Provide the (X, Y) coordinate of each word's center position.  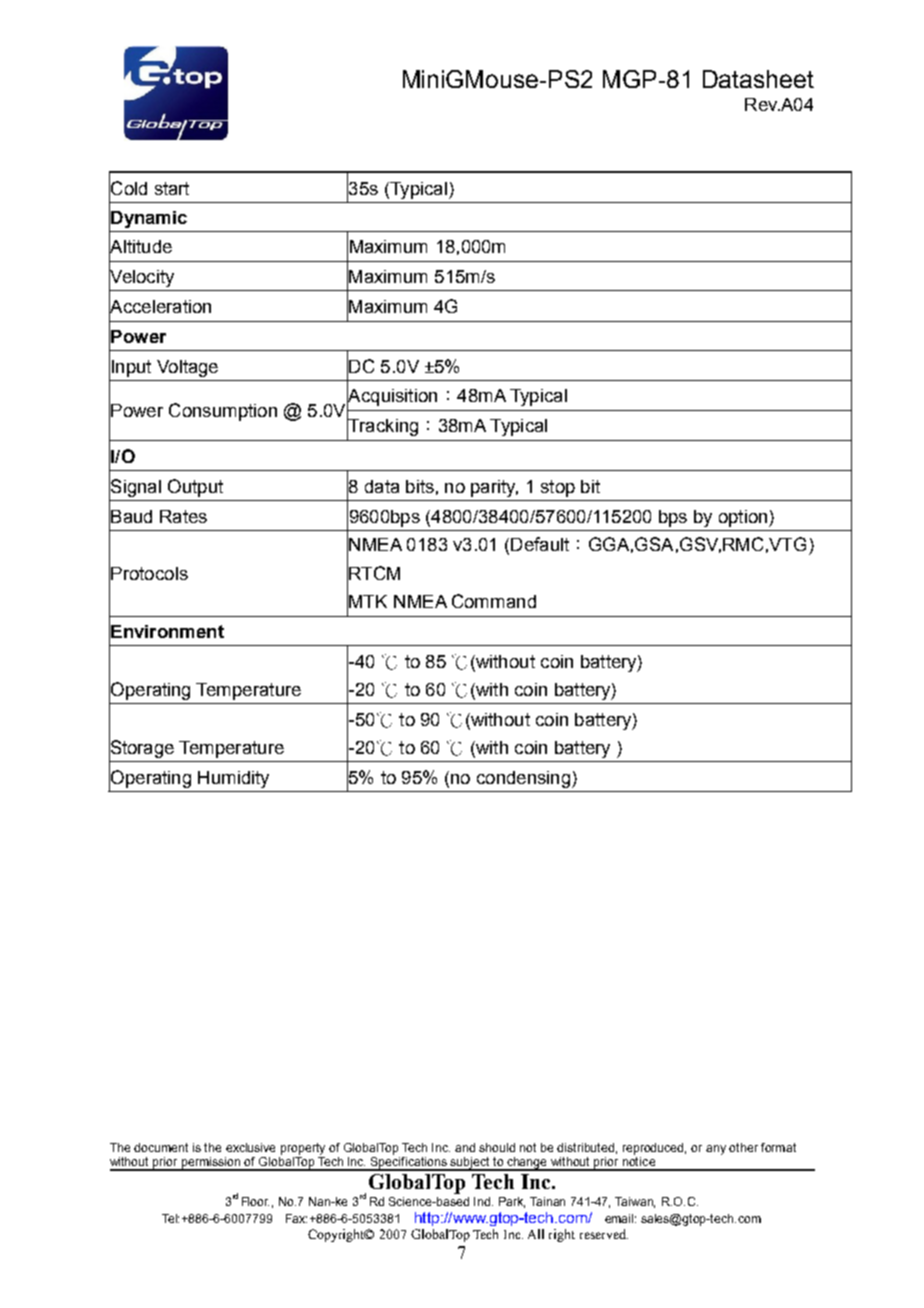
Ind (483, 1201)
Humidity (233, 779)
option (743, 518)
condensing (523, 779)
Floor (255, 1201)
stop (558, 488)
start (172, 188)
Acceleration (160, 306)
